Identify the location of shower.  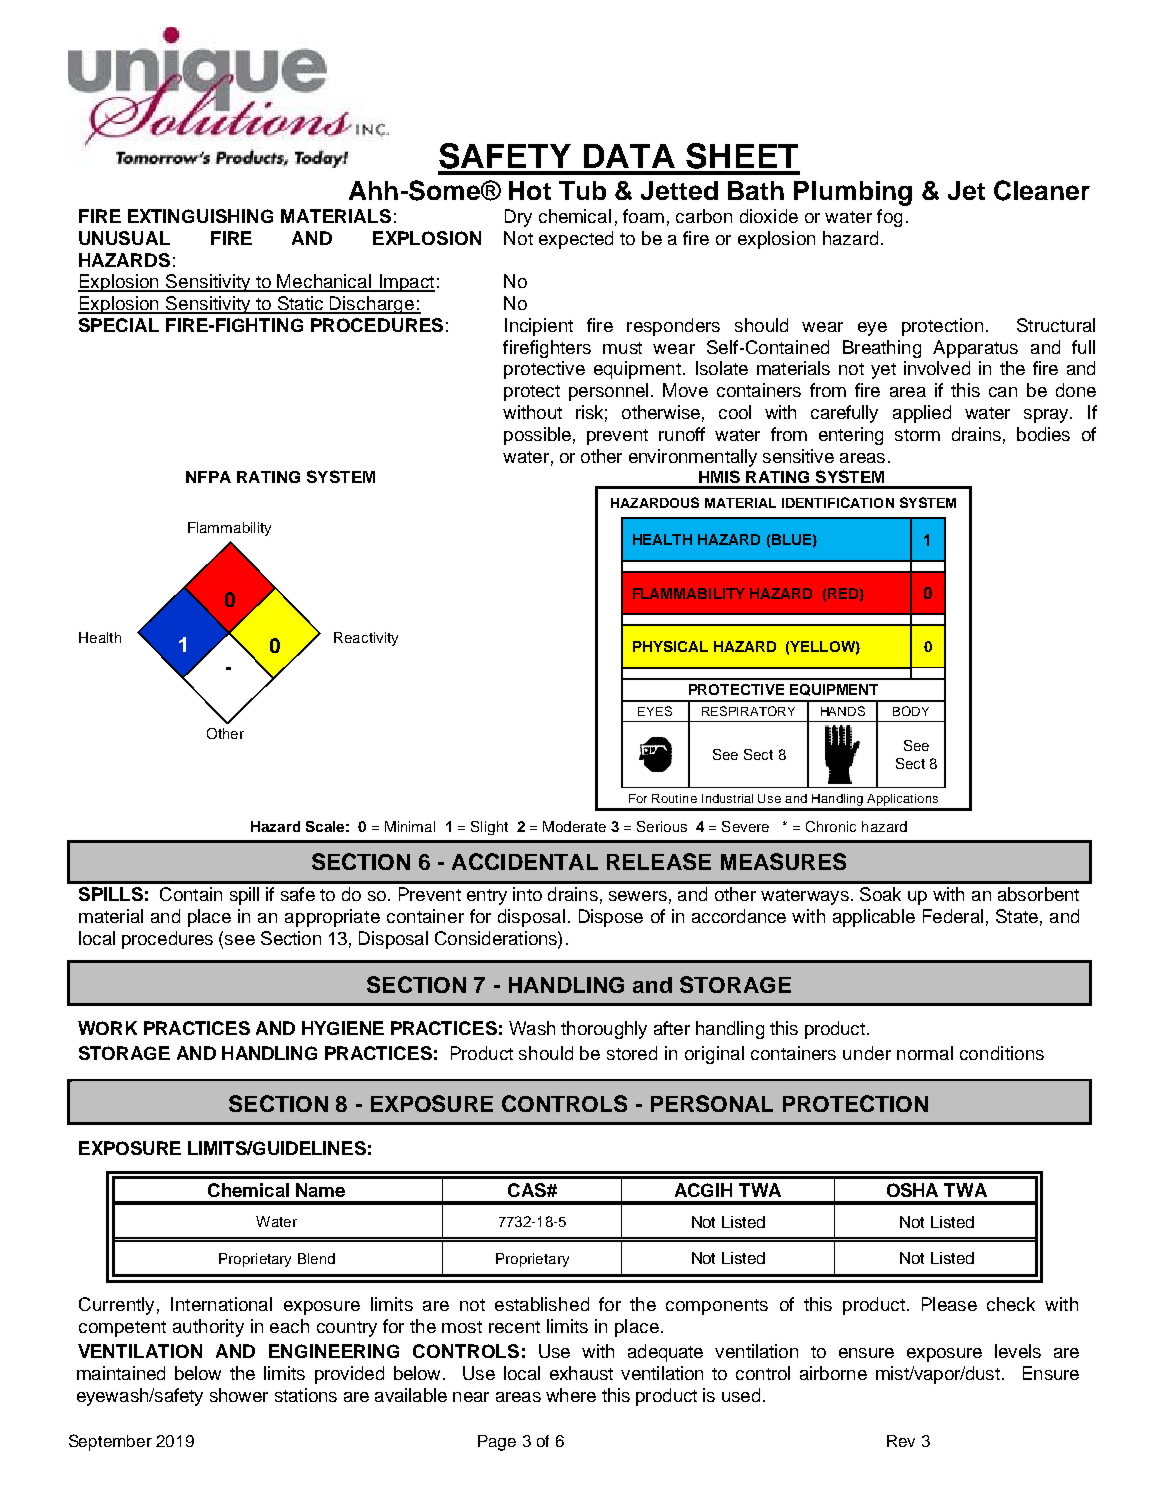
(239, 1395).
